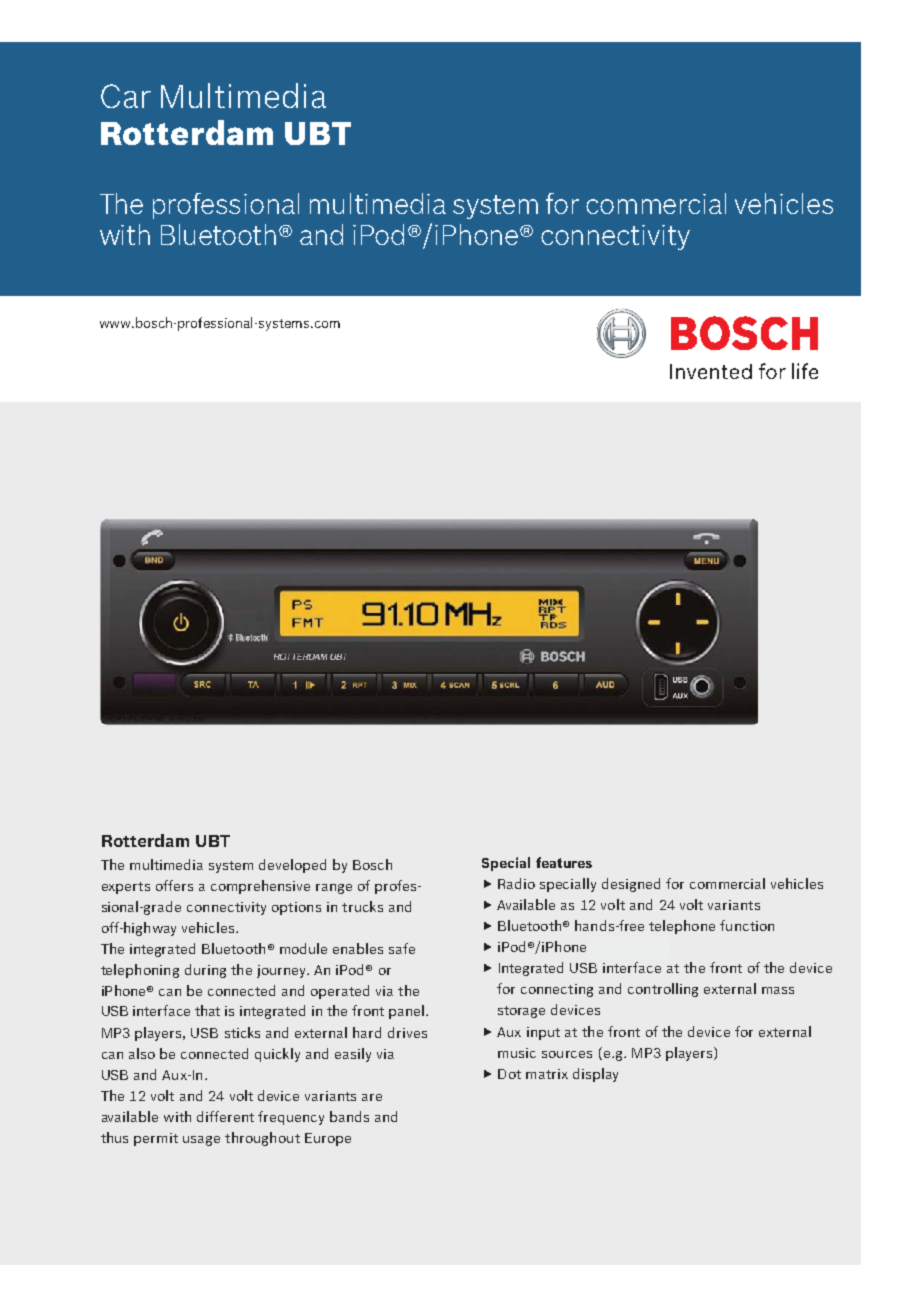 The width and height of the screenshot is (924, 1308). I want to click on Car, so click(126, 96).
